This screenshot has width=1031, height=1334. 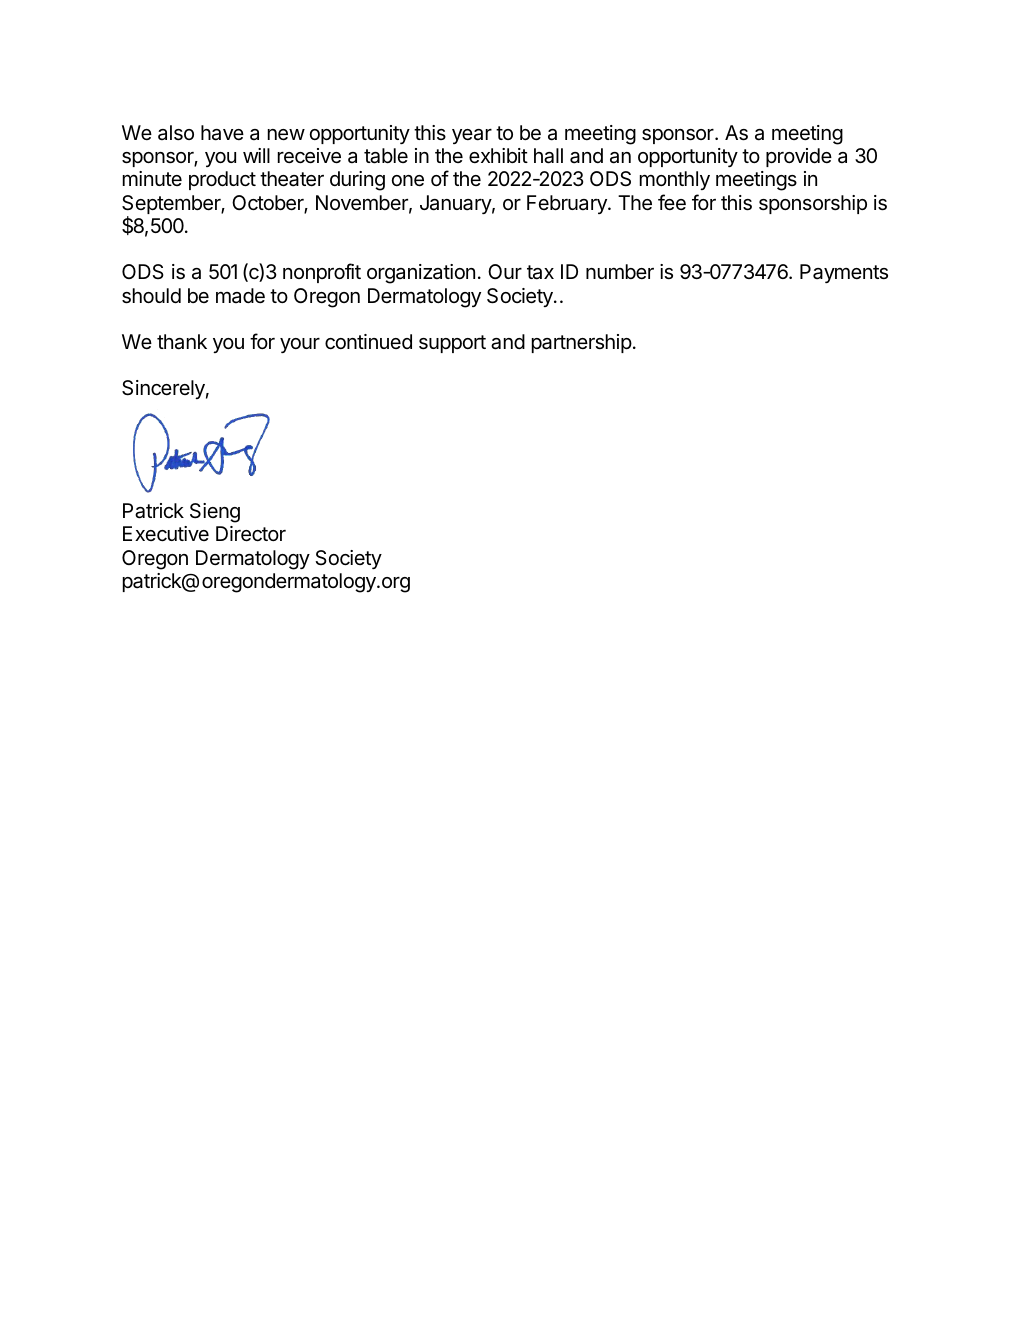 What do you see at coordinates (498, 155) in the screenshot?
I see `exhibit` at bounding box center [498, 155].
